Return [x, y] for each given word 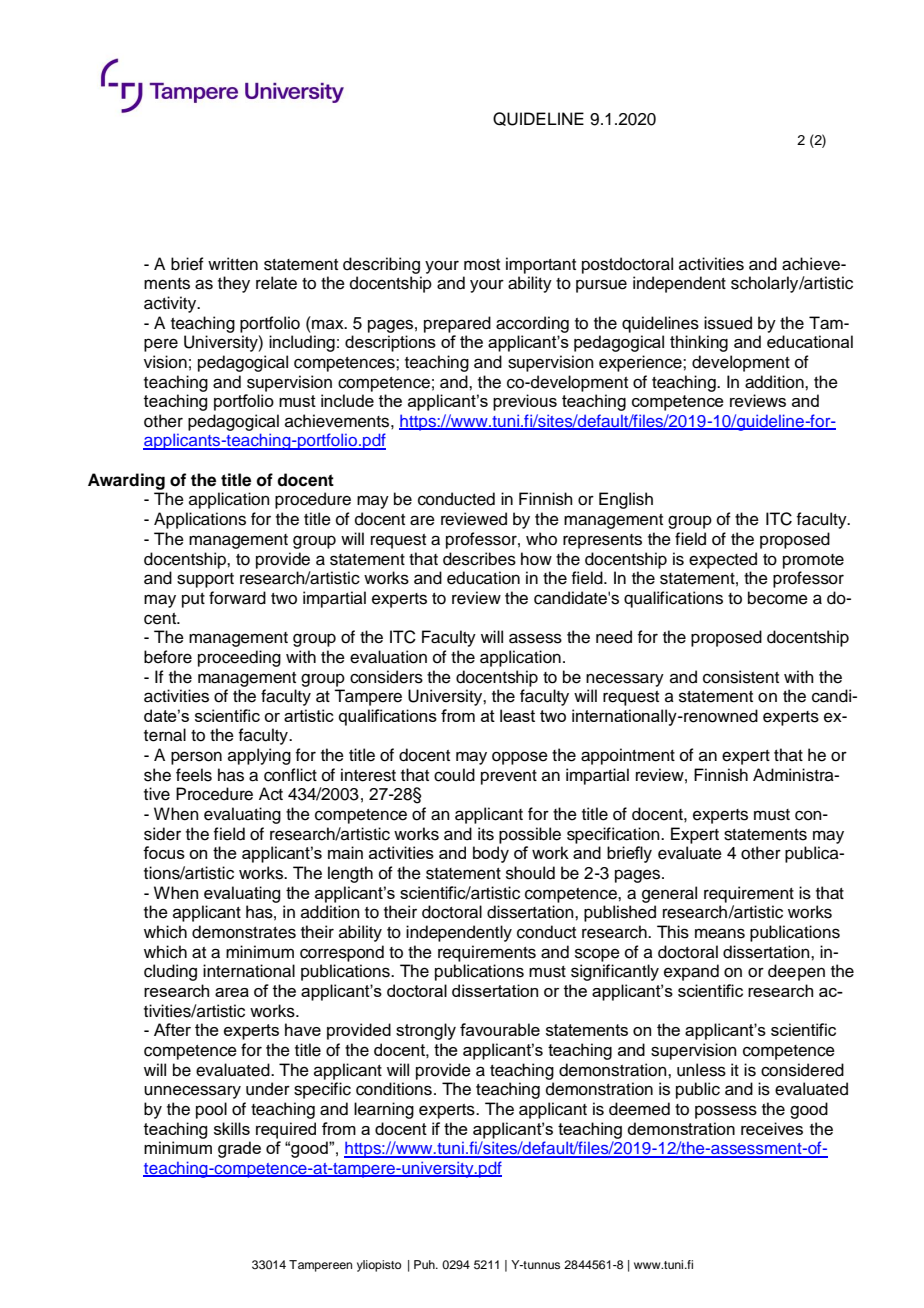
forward [237, 598]
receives [772, 1128]
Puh [425, 1264]
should [530, 873]
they [234, 284]
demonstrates [244, 932]
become [778, 598]
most [482, 265]
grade [239, 1149]
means [720, 933]
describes [479, 559]
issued [728, 323]
